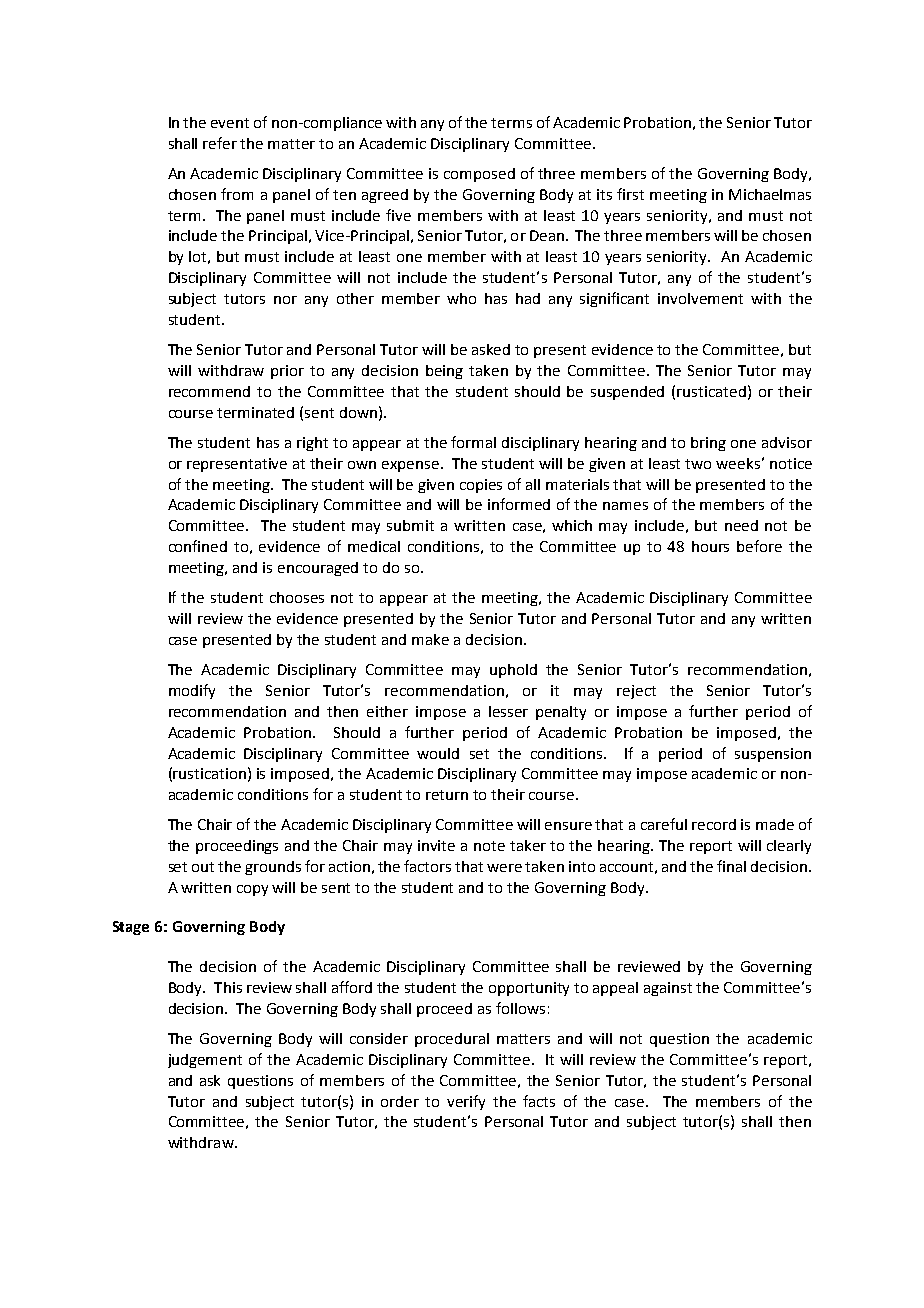  What do you see at coordinates (770, 194) in the document?
I see `Michaelmas` at bounding box center [770, 194].
